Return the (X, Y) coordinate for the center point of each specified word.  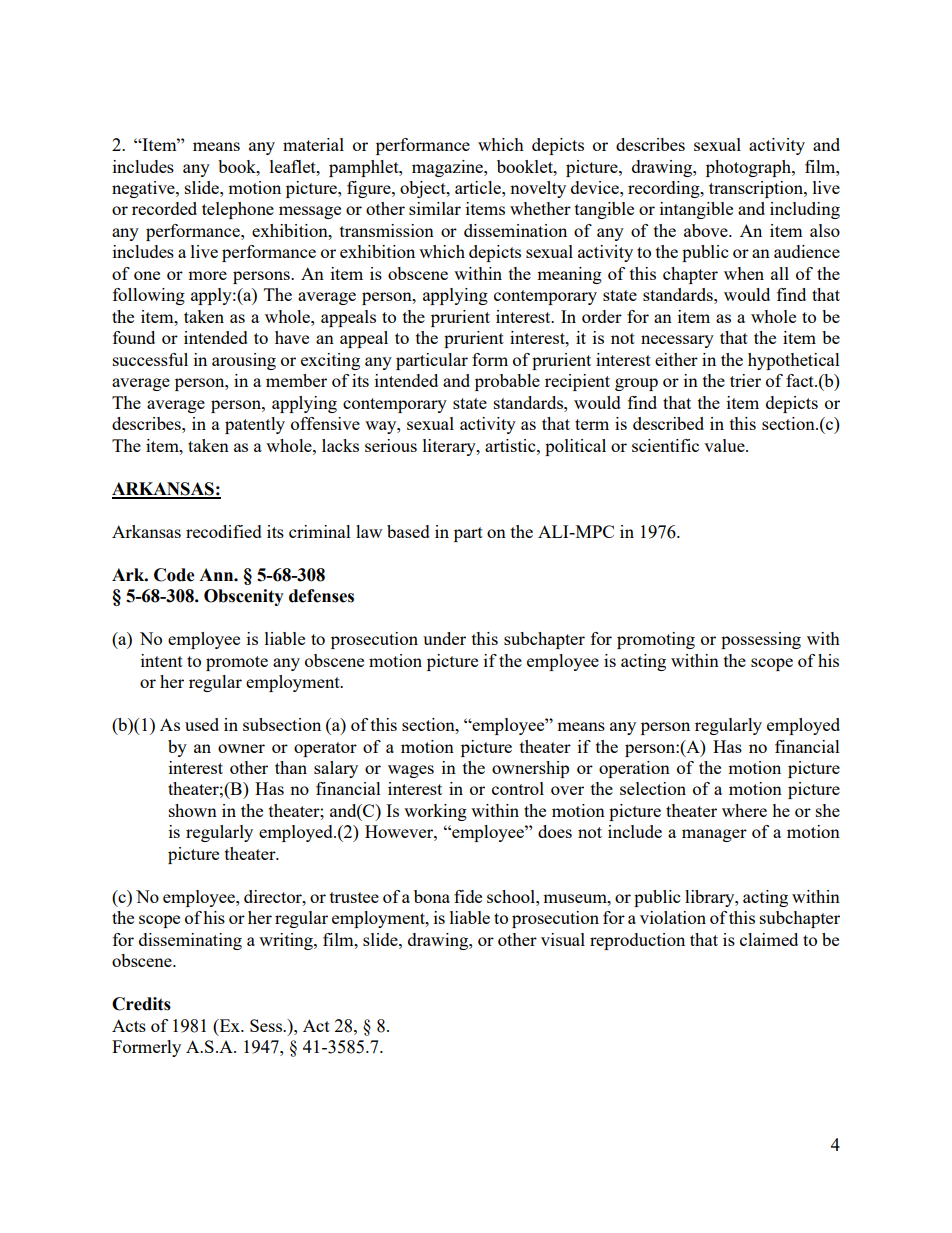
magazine (448, 168)
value (725, 445)
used (202, 724)
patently (255, 425)
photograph (749, 168)
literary (450, 447)
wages (411, 771)
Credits (141, 1004)
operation (634, 769)
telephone (238, 210)
